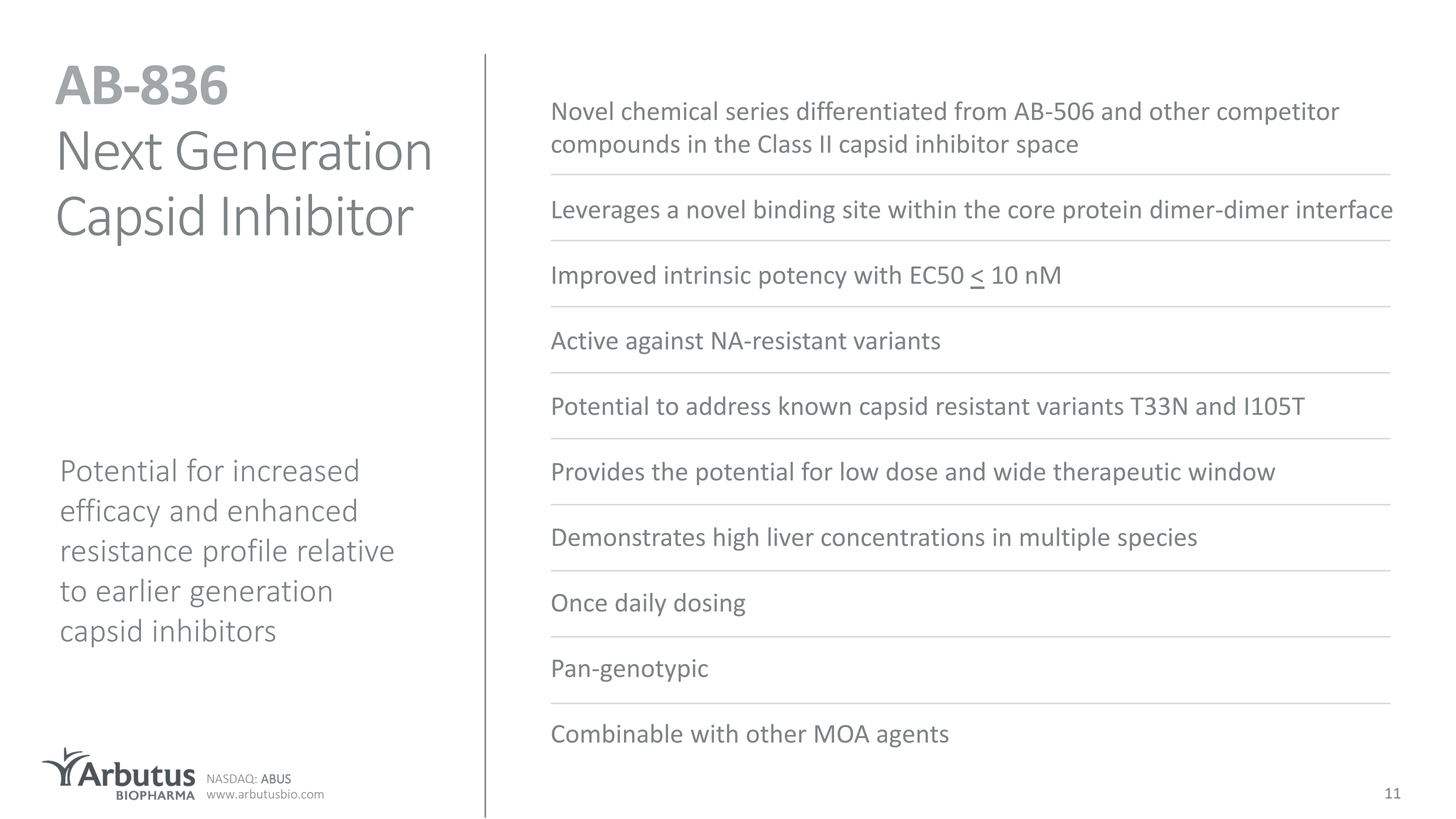  I want to click on address, so click(728, 405).
